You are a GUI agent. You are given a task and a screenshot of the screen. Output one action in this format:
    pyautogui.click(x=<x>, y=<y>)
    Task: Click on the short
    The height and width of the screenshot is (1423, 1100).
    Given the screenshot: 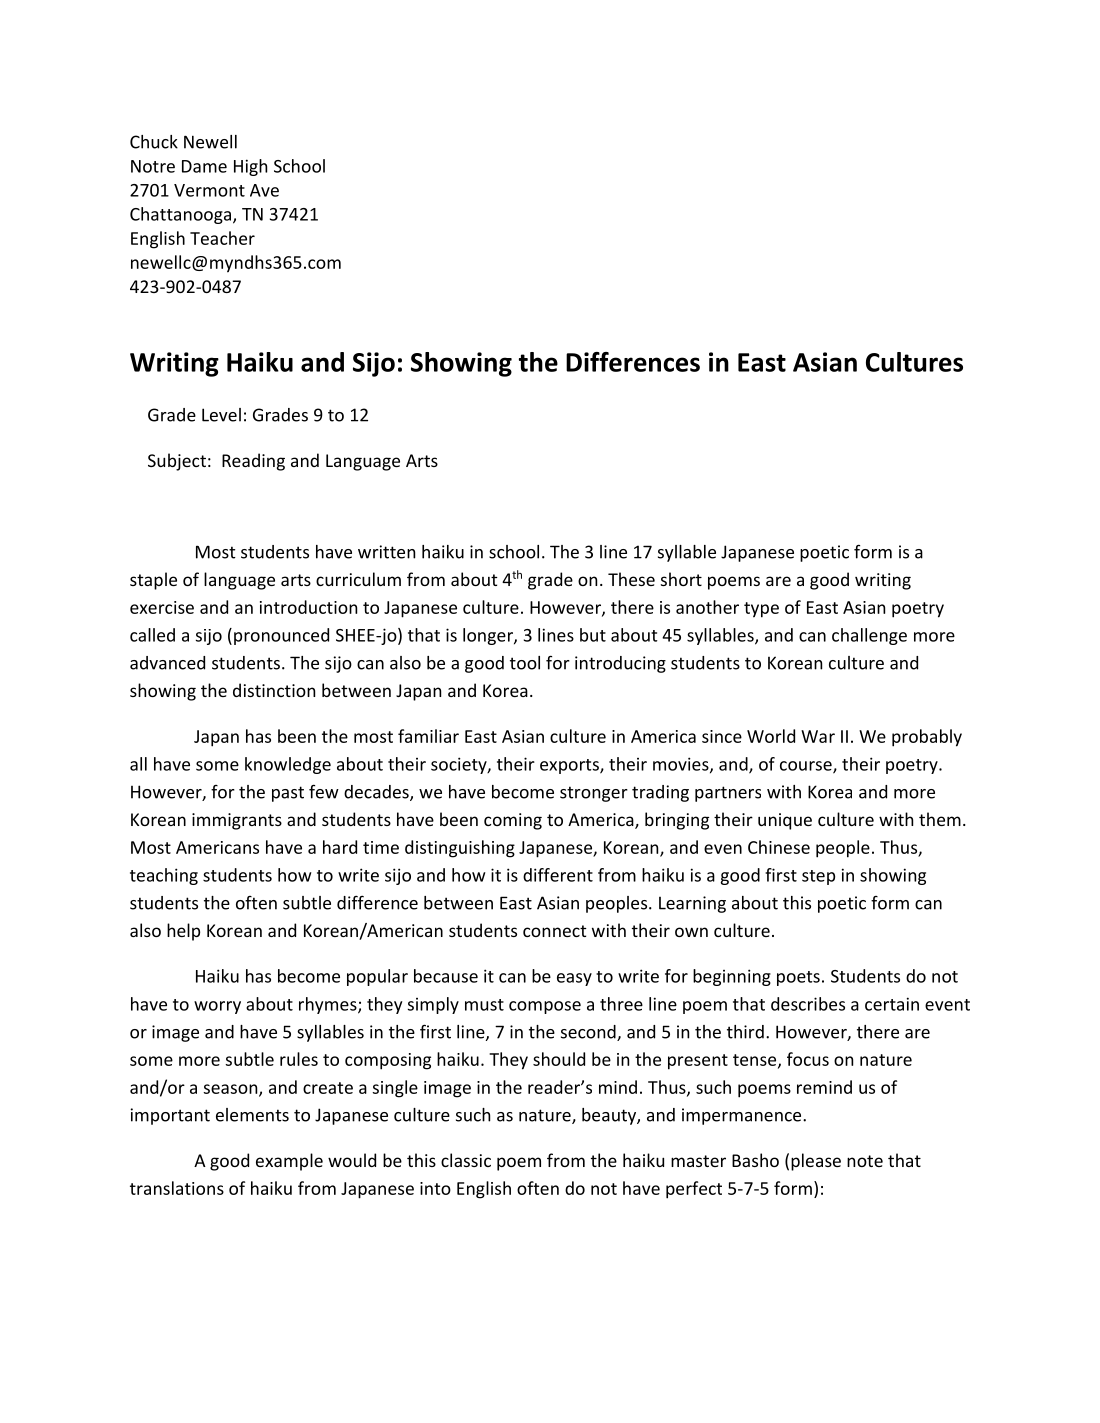 What is the action you would take?
    pyautogui.click(x=681, y=579)
